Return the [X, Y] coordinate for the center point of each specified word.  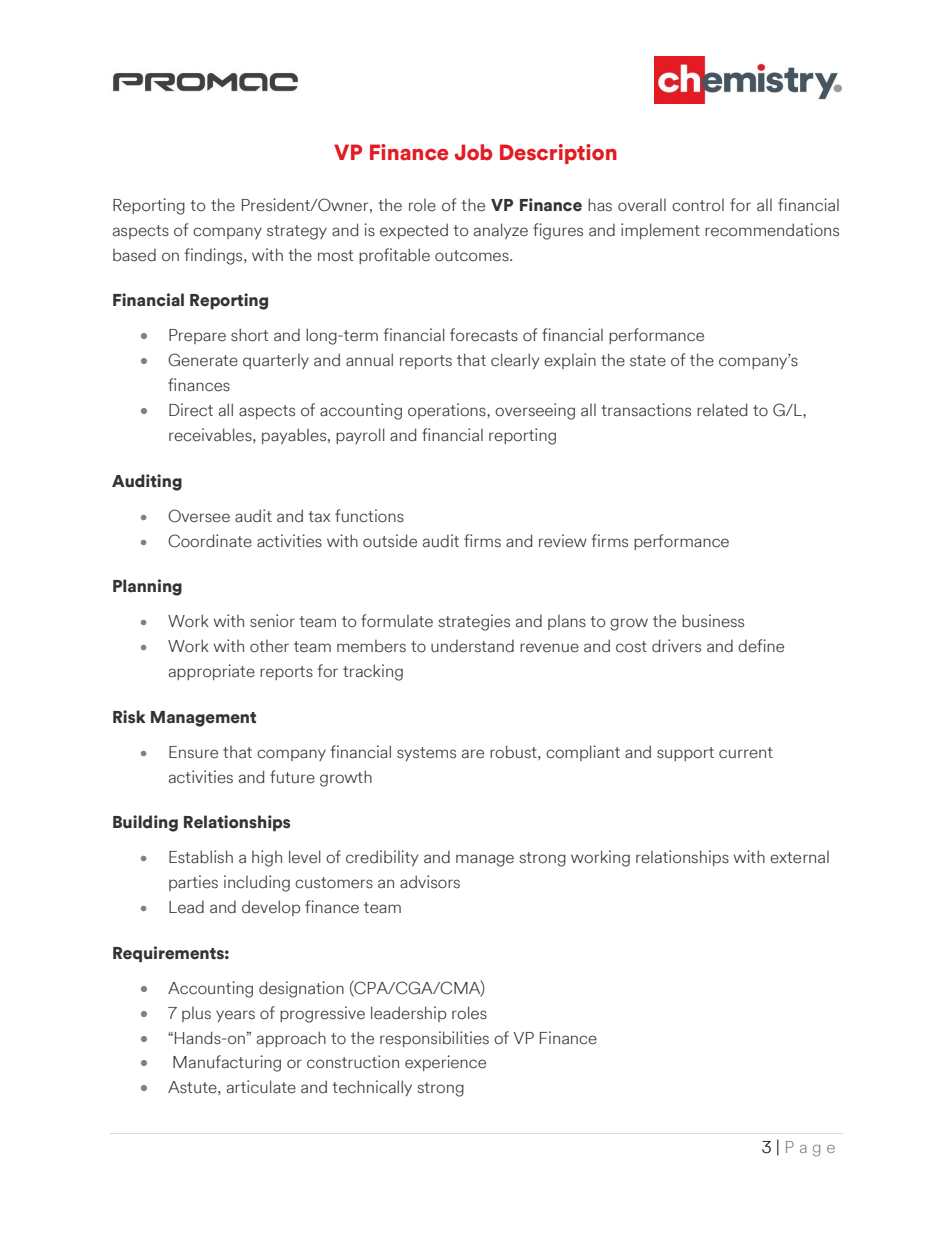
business [713, 621]
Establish [201, 857]
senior [272, 621]
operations [448, 411]
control [698, 205]
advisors [430, 882]
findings [215, 256]
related [722, 410]
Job [473, 152]
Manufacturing [227, 1063]
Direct [191, 410]
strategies [474, 622]
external [799, 857]
